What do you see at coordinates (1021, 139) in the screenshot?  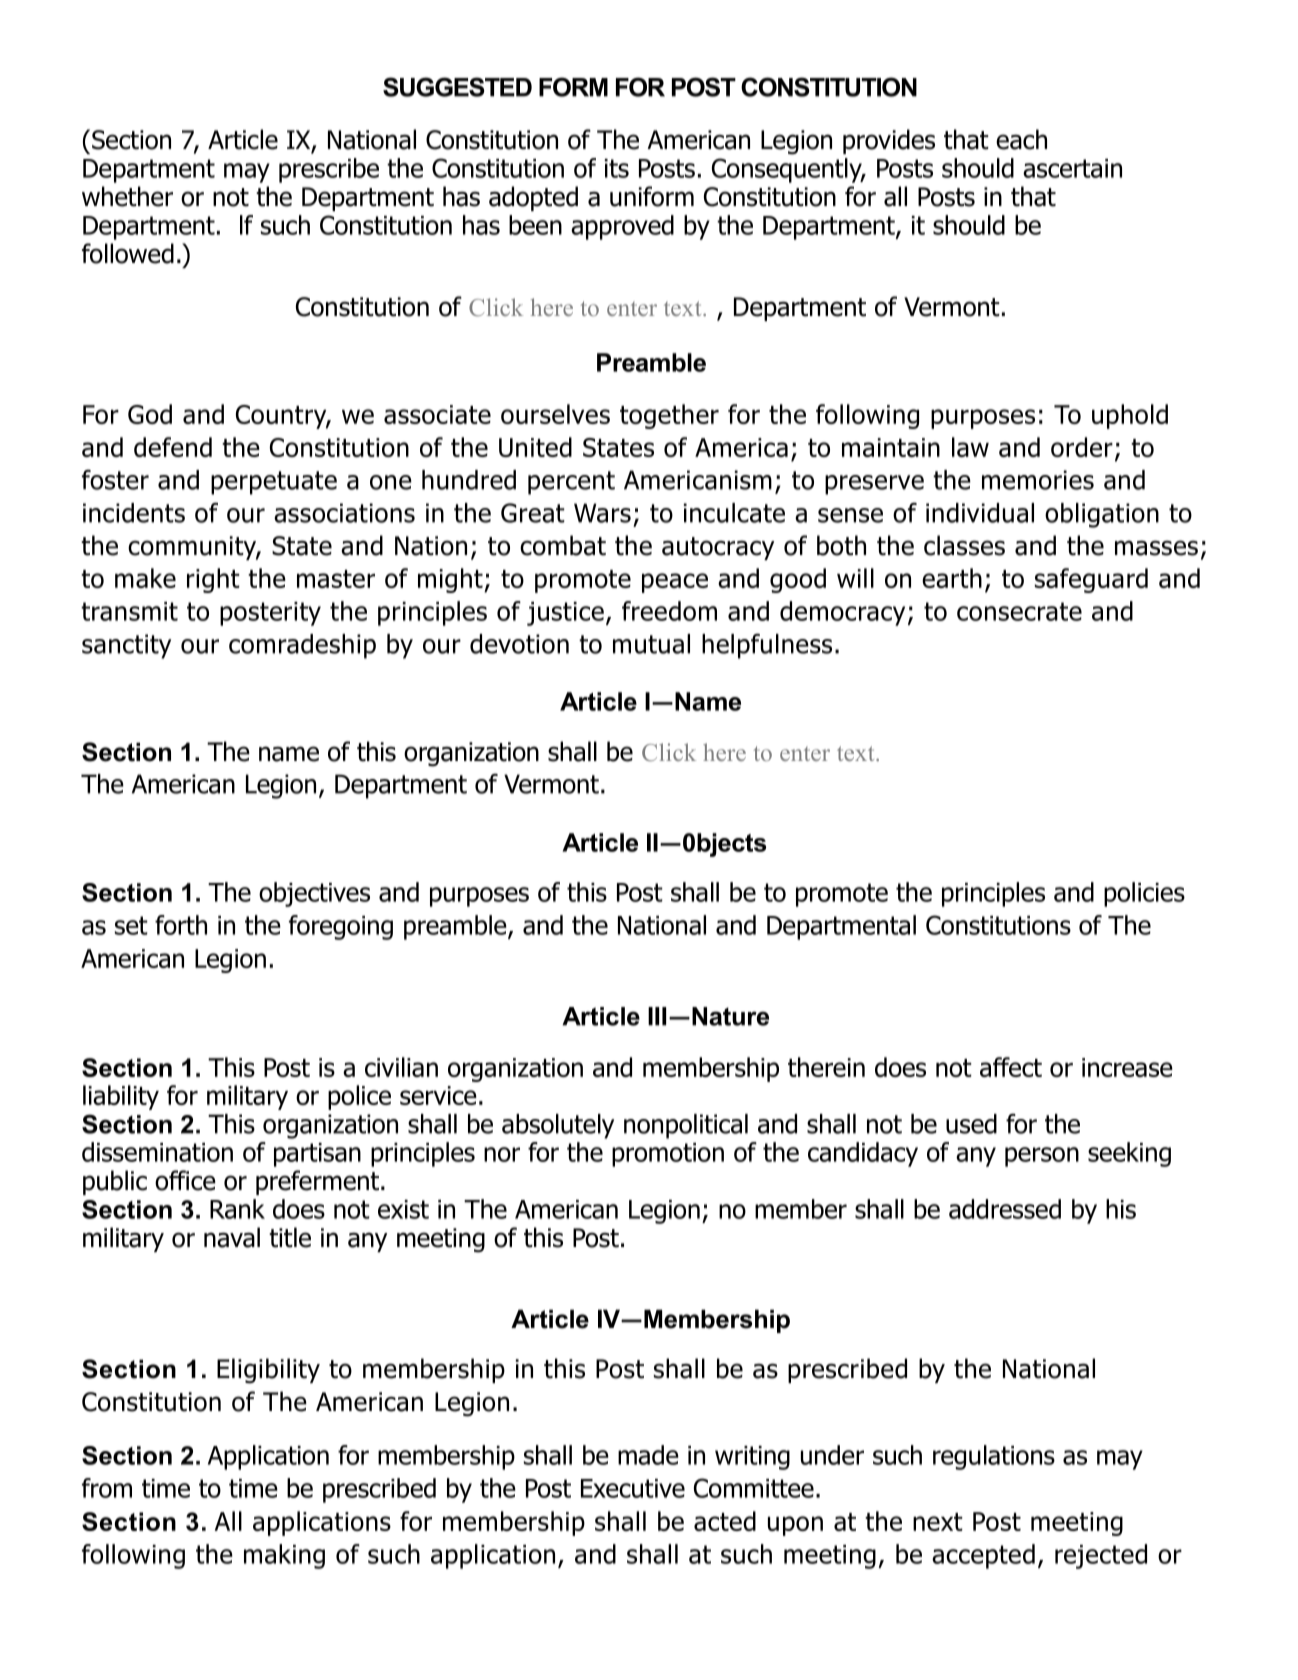 I see `each` at bounding box center [1021, 139].
